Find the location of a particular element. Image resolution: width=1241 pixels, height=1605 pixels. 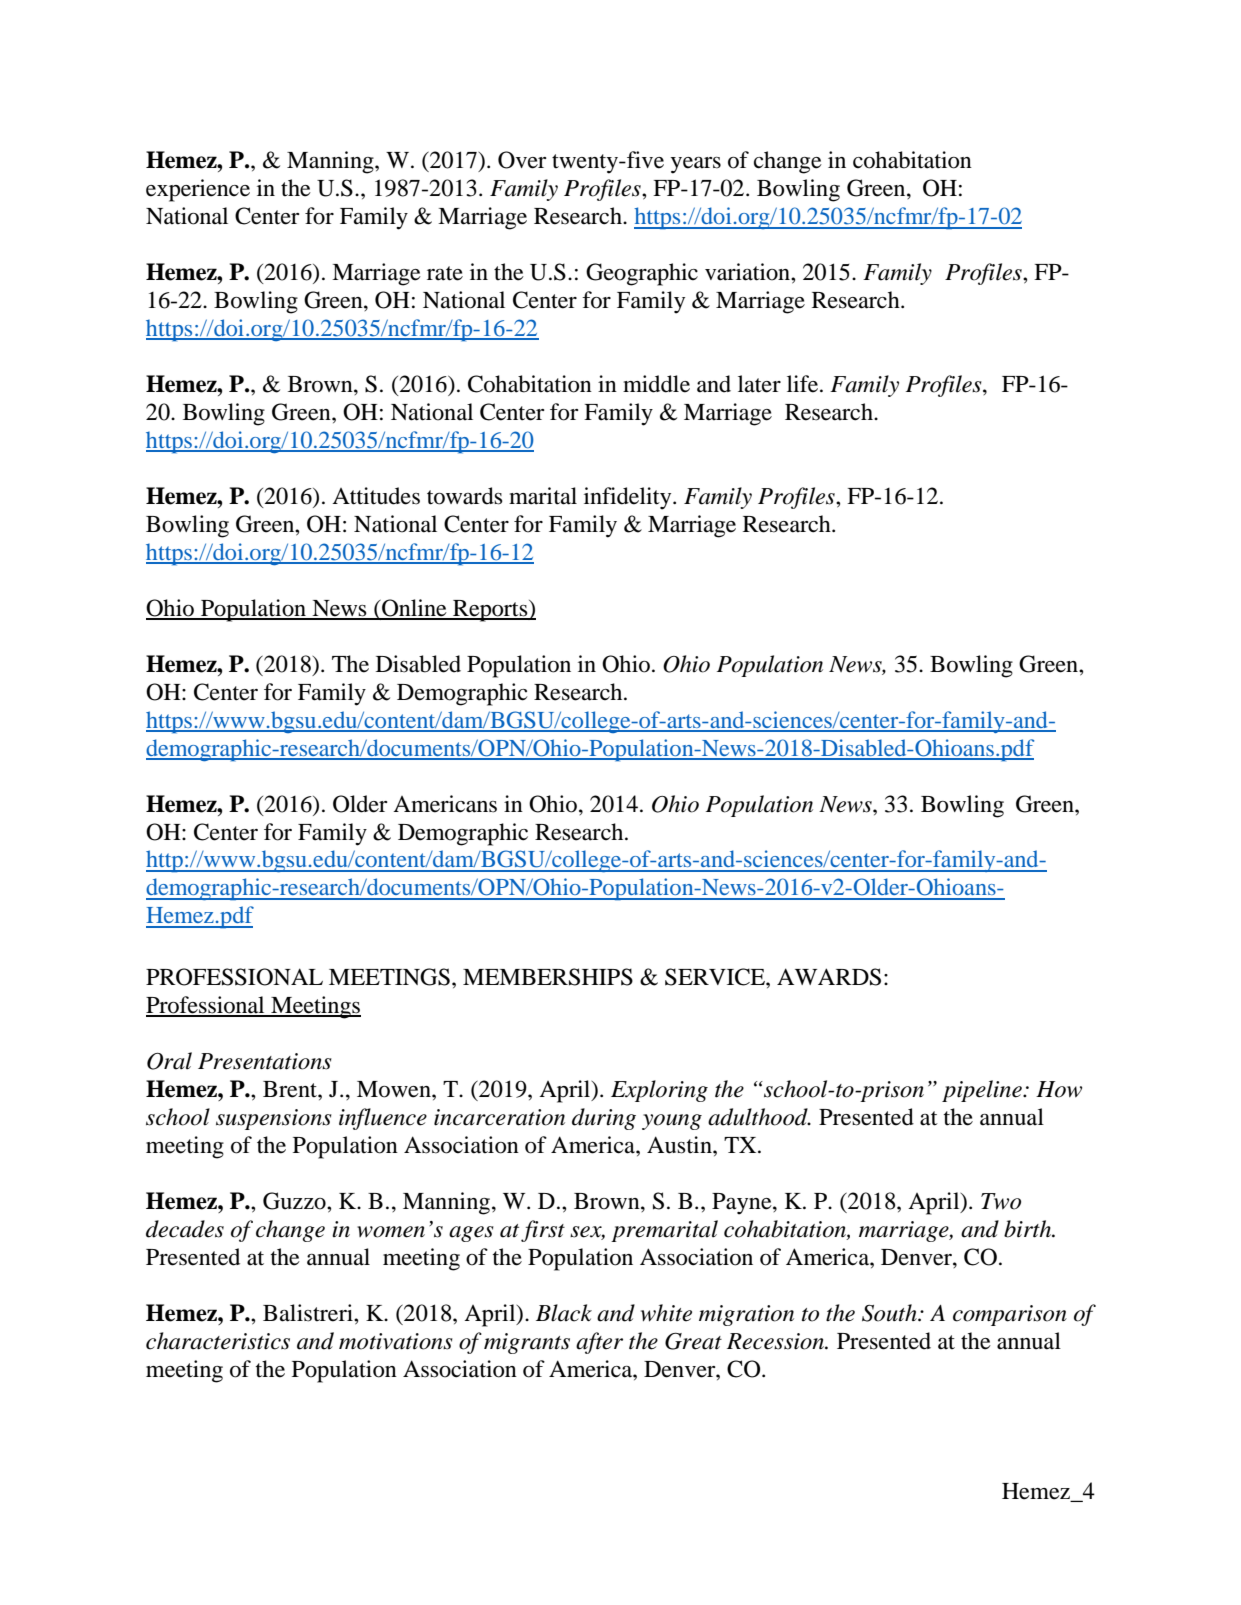

experience is located at coordinates (198, 190).
